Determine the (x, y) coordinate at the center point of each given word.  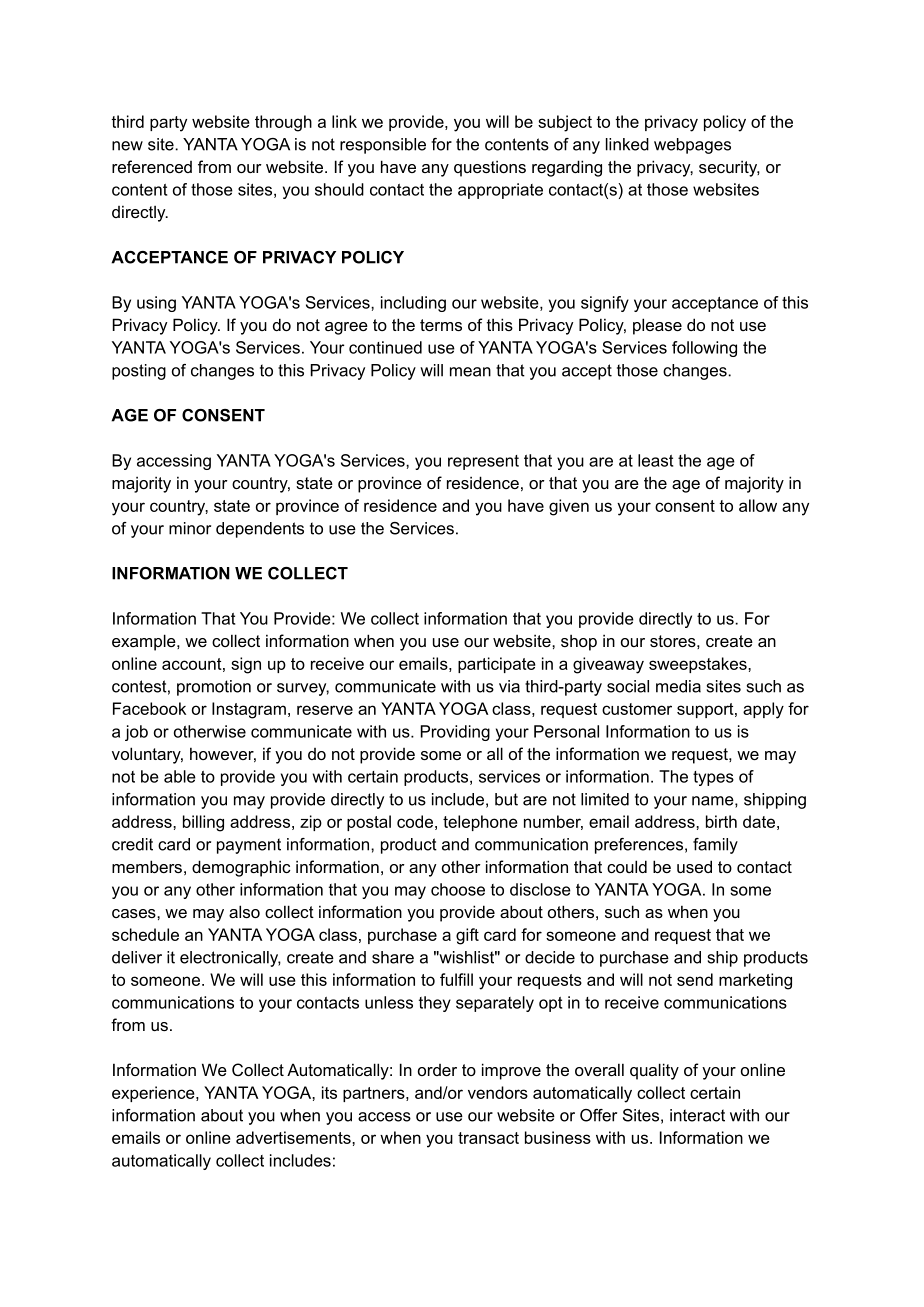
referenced (152, 166)
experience (154, 1094)
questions (490, 168)
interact (697, 1115)
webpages (692, 146)
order (437, 1070)
